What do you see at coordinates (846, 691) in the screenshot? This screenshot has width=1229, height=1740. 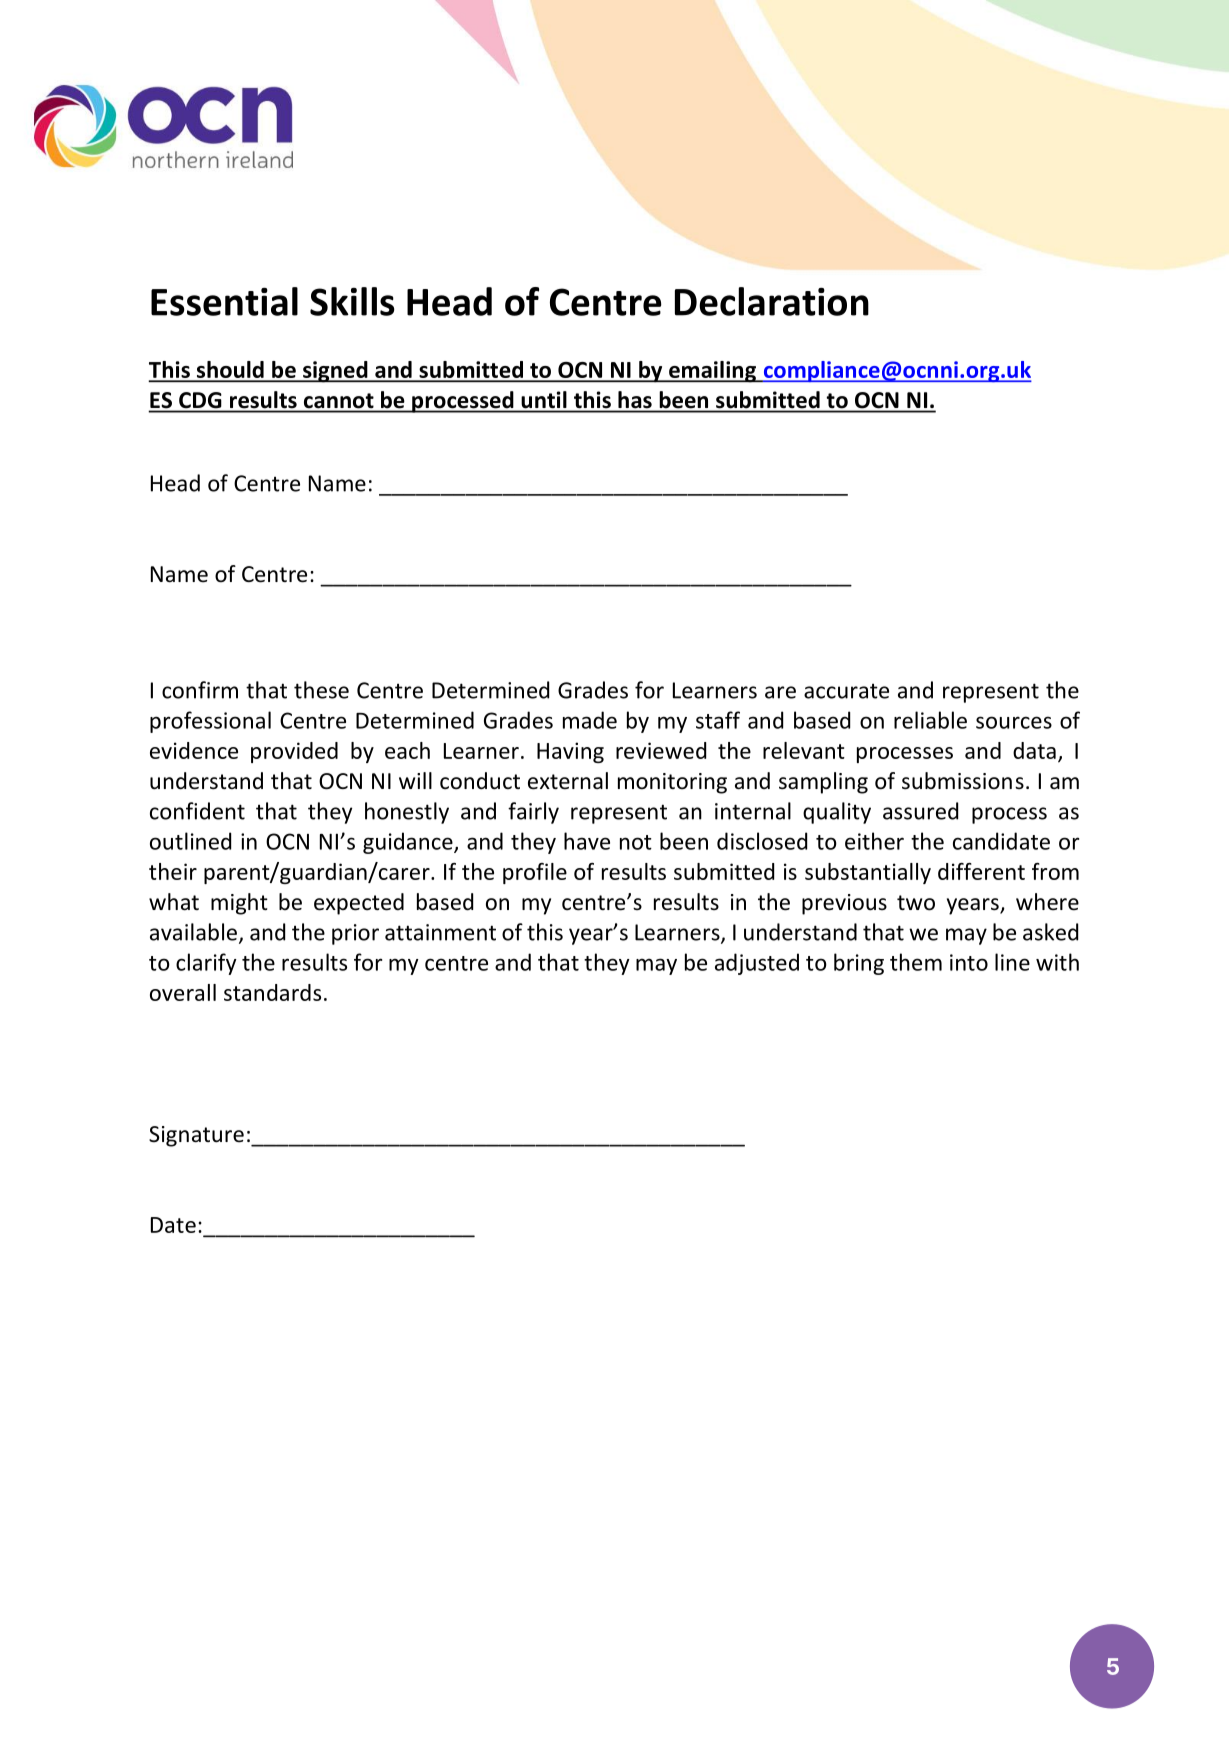 I see `accurate` at bounding box center [846, 691].
